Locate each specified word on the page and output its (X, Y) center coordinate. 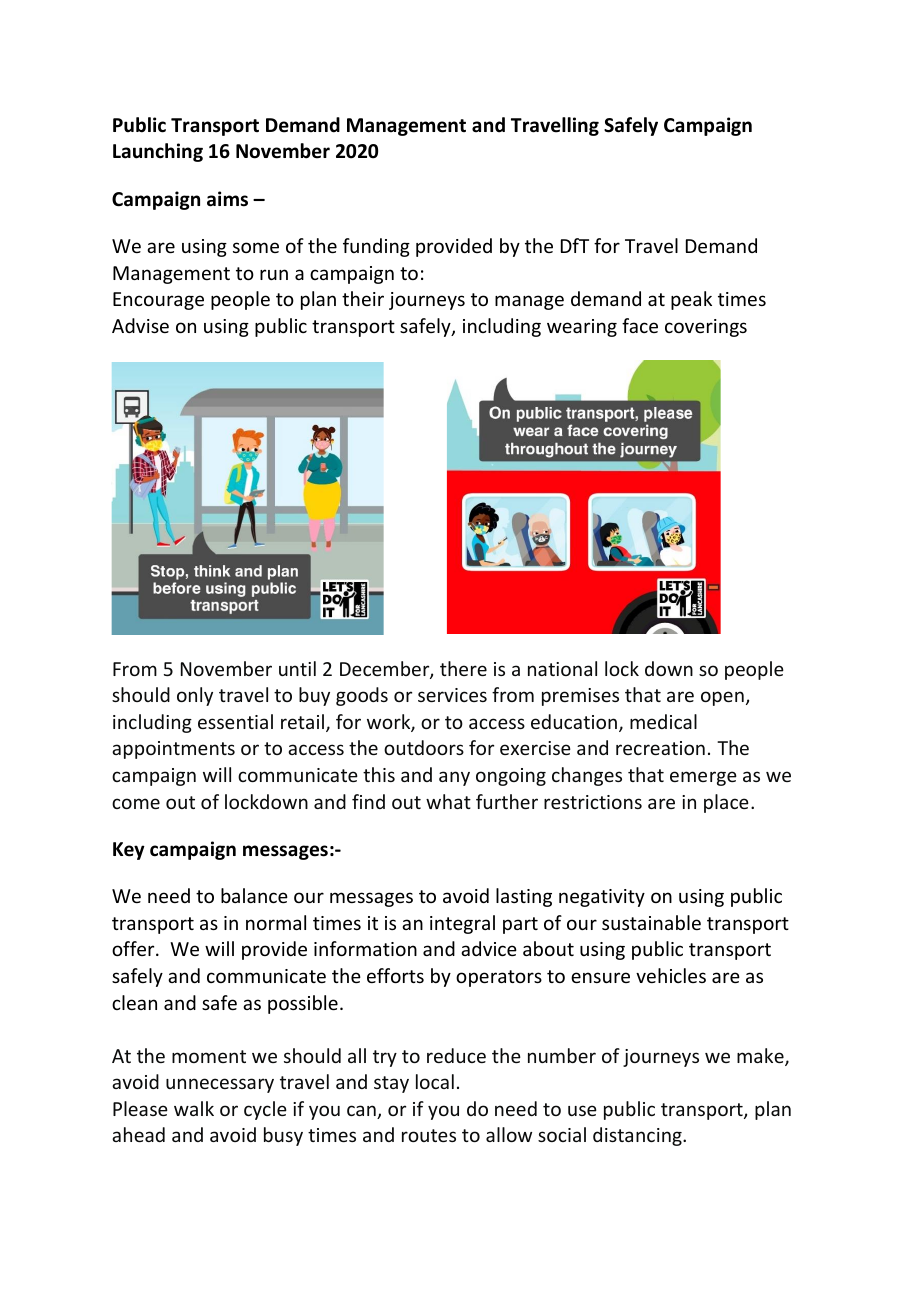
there (463, 668)
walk (194, 1108)
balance (254, 895)
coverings (706, 328)
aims (227, 199)
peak (691, 300)
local (435, 1081)
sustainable (651, 922)
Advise (140, 325)
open (722, 698)
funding (376, 247)
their (363, 298)
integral (462, 924)
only (195, 696)
